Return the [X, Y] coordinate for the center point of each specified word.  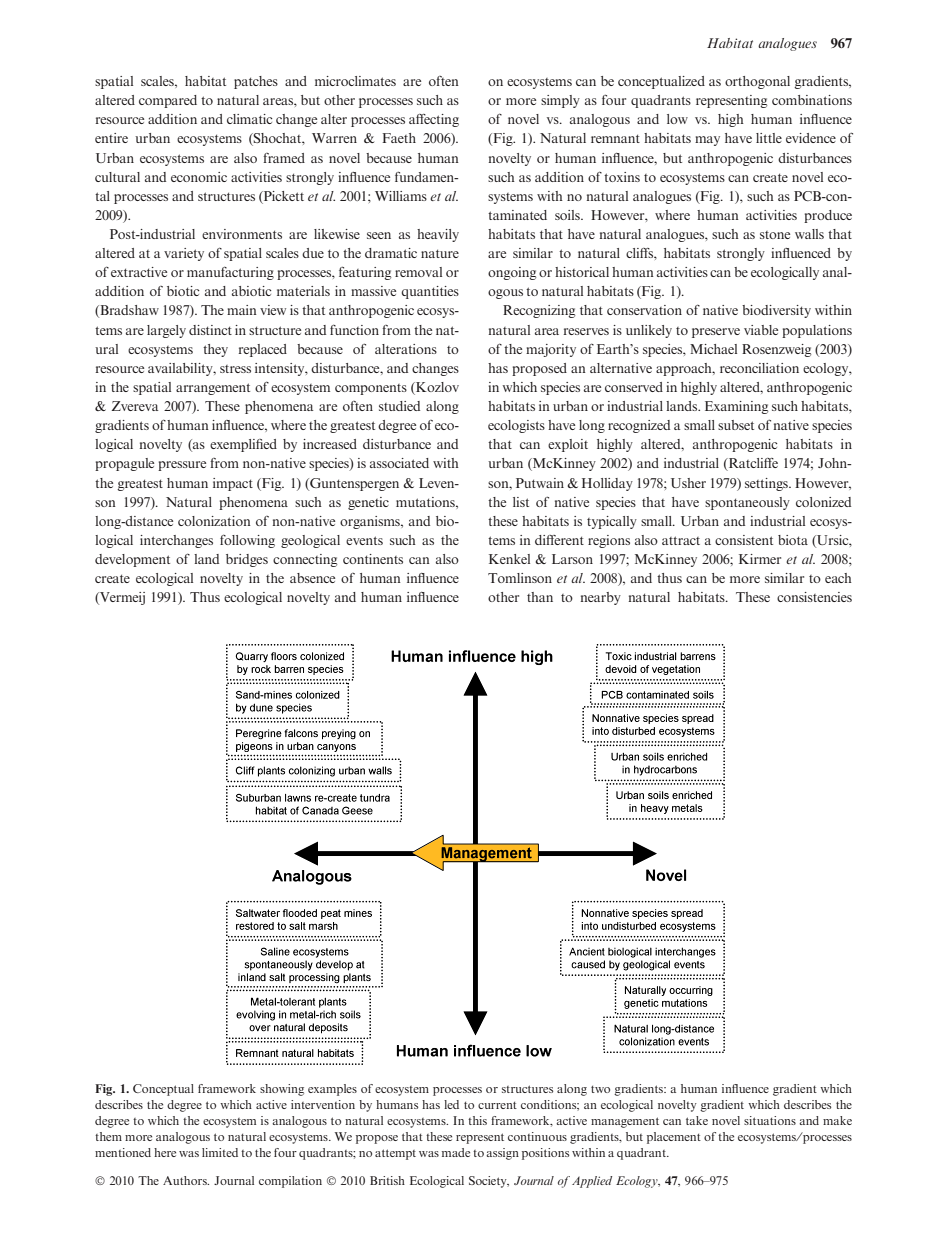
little [769, 138]
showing [282, 1090]
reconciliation [759, 368]
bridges [247, 560]
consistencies [814, 597]
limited [220, 1152]
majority [551, 350]
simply [560, 101]
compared [168, 101]
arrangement [213, 389]
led [451, 1104]
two [600, 1089]
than [540, 597]
